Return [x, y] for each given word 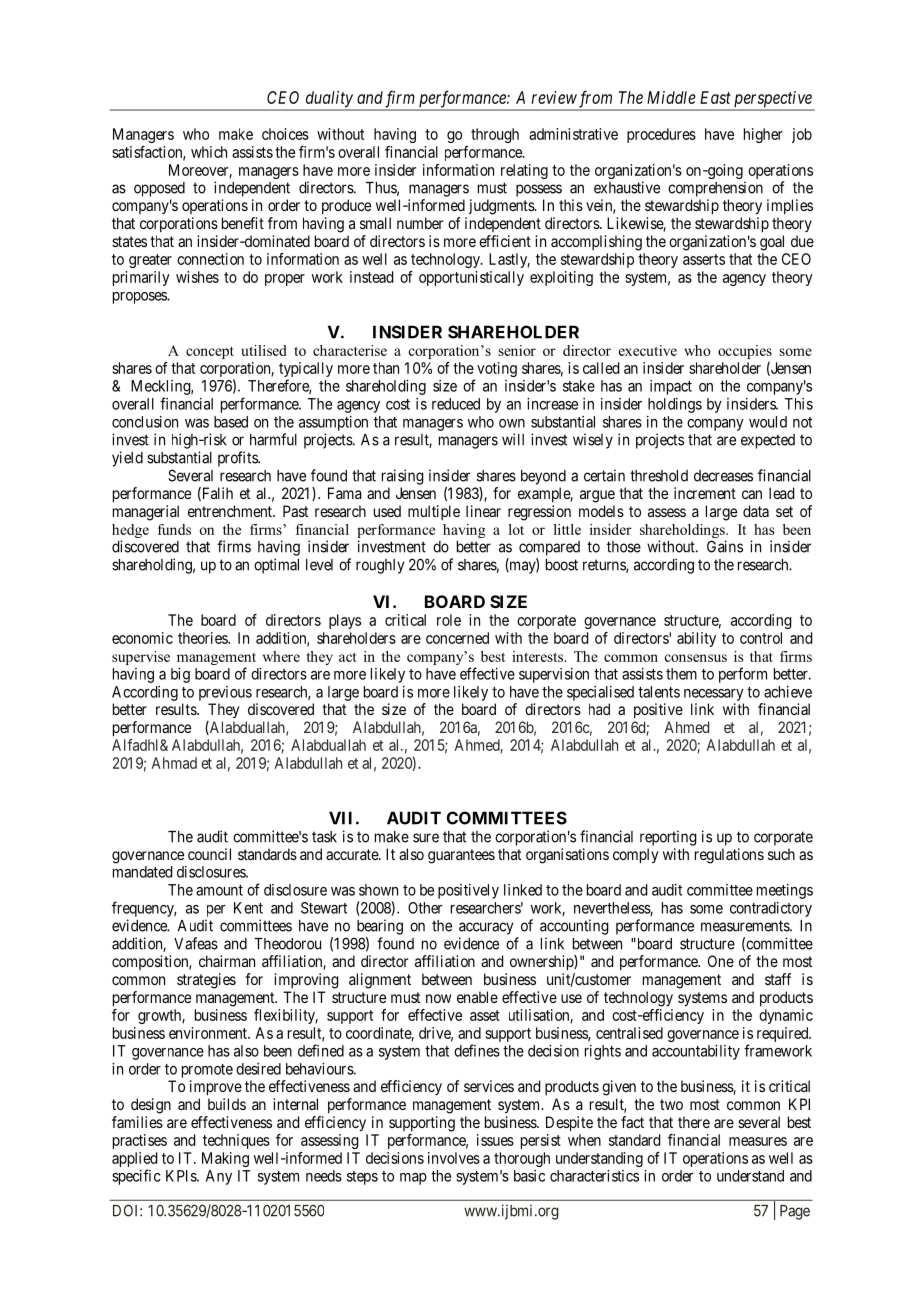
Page [795, 1212]
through [495, 135]
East [715, 97]
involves [454, 1158]
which [209, 152]
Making [225, 1159]
